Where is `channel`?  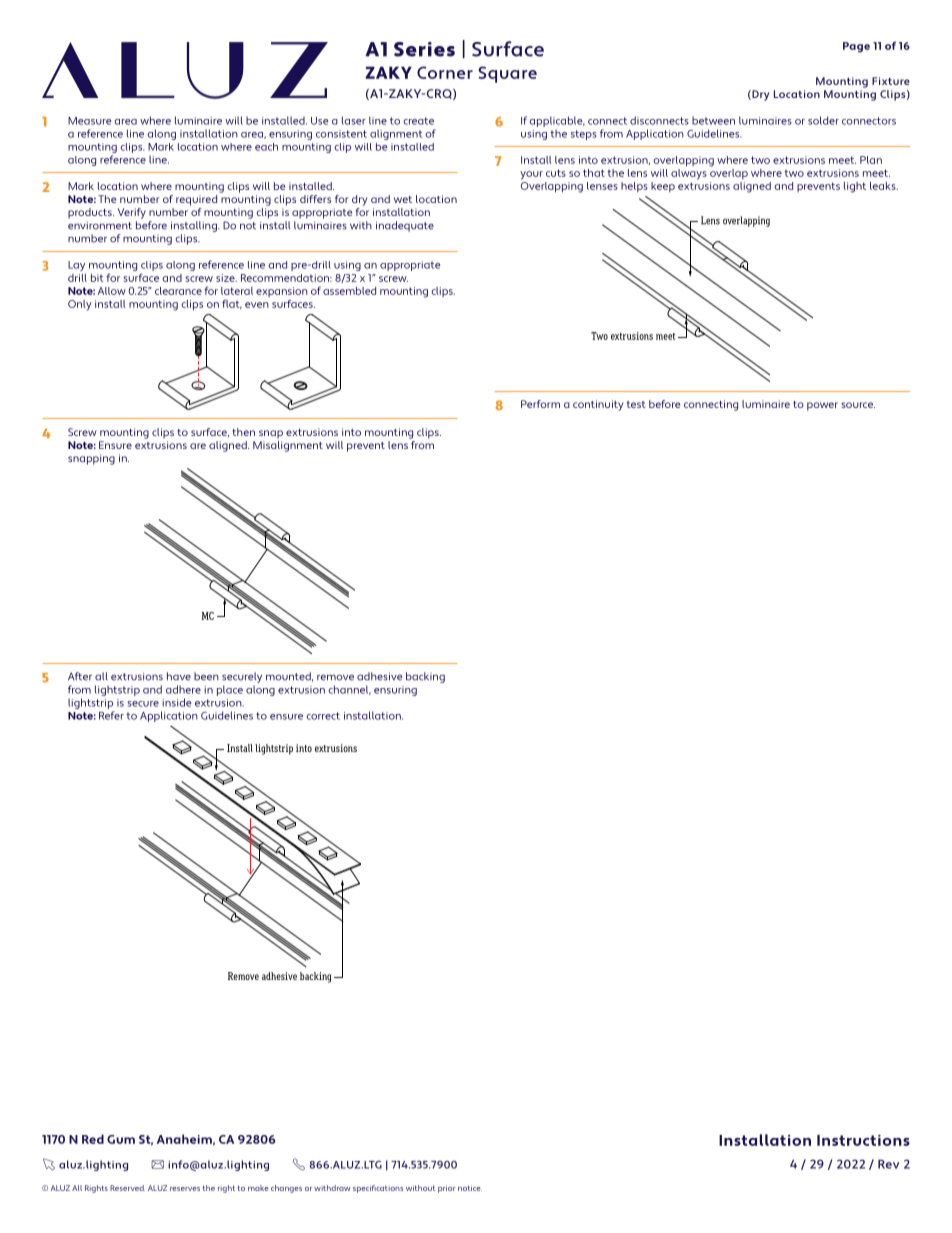
channel is located at coordinates (349, 690).
